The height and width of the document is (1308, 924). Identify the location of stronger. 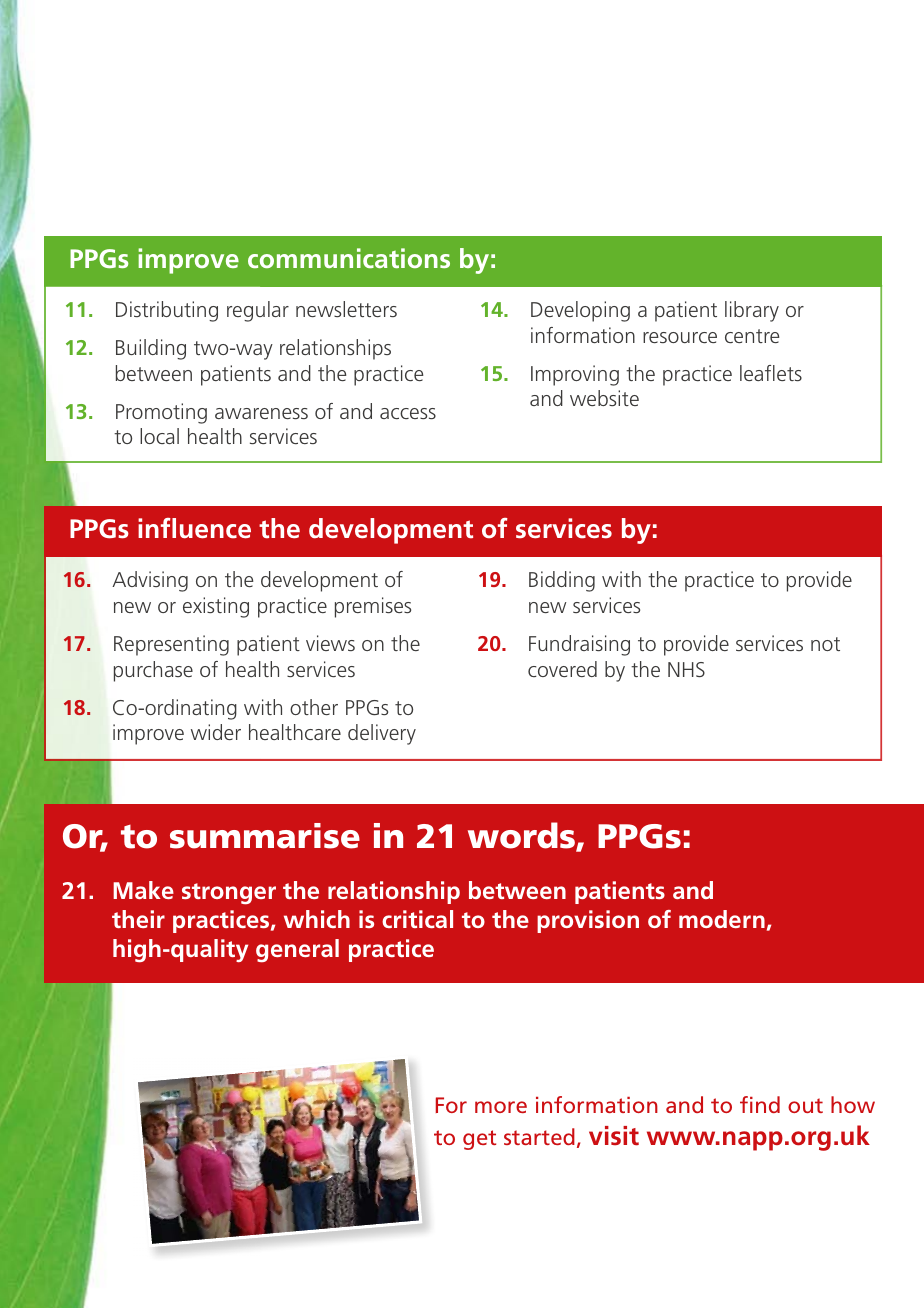
(229, 894).
